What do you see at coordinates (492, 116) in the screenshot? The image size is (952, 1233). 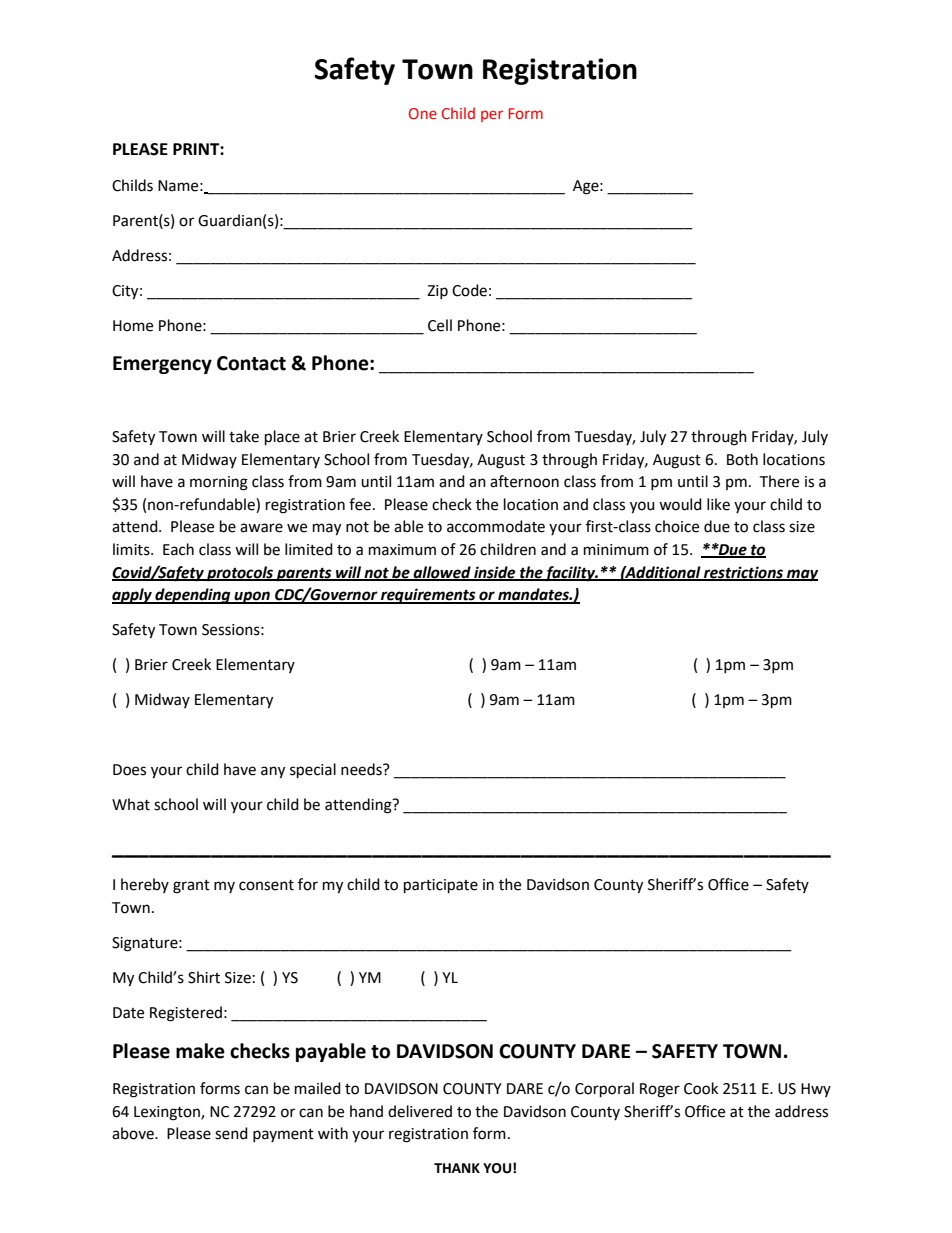 I see `per` at bounding box center [492, 116].
